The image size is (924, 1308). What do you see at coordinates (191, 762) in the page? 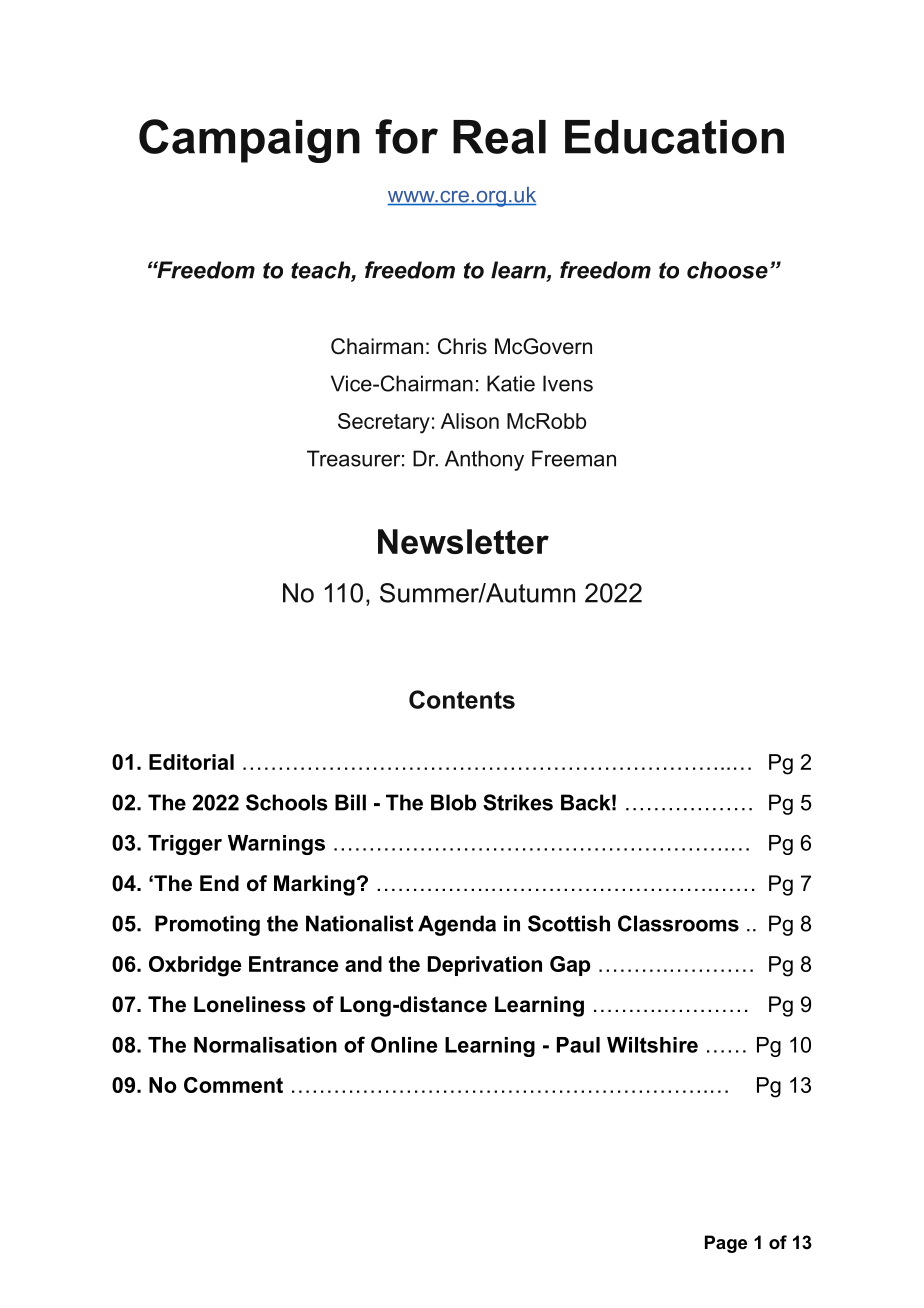
I see `Editorial` at bounding box center [191, 762].
